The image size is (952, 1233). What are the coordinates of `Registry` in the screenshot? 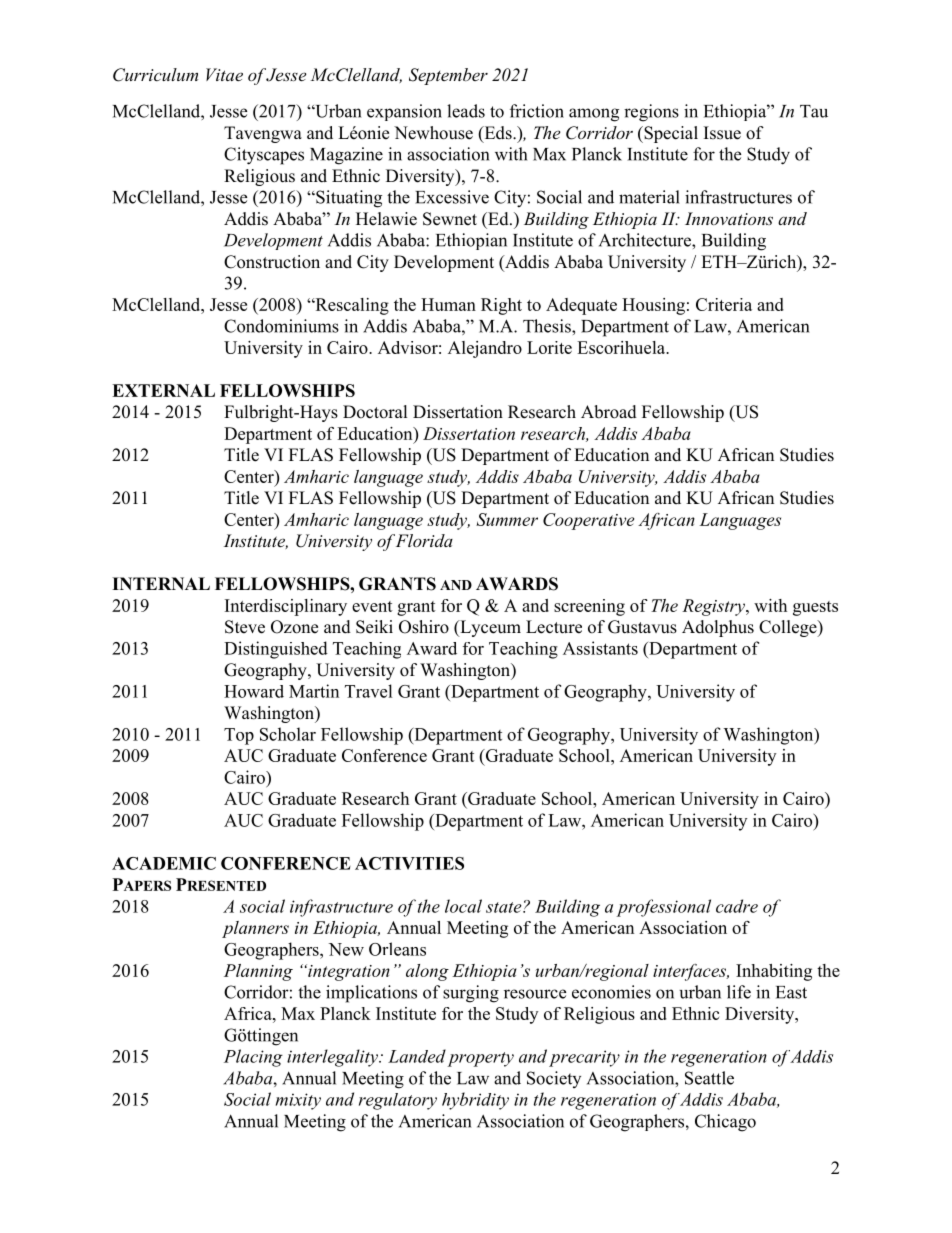 It's located at (714, 607).
